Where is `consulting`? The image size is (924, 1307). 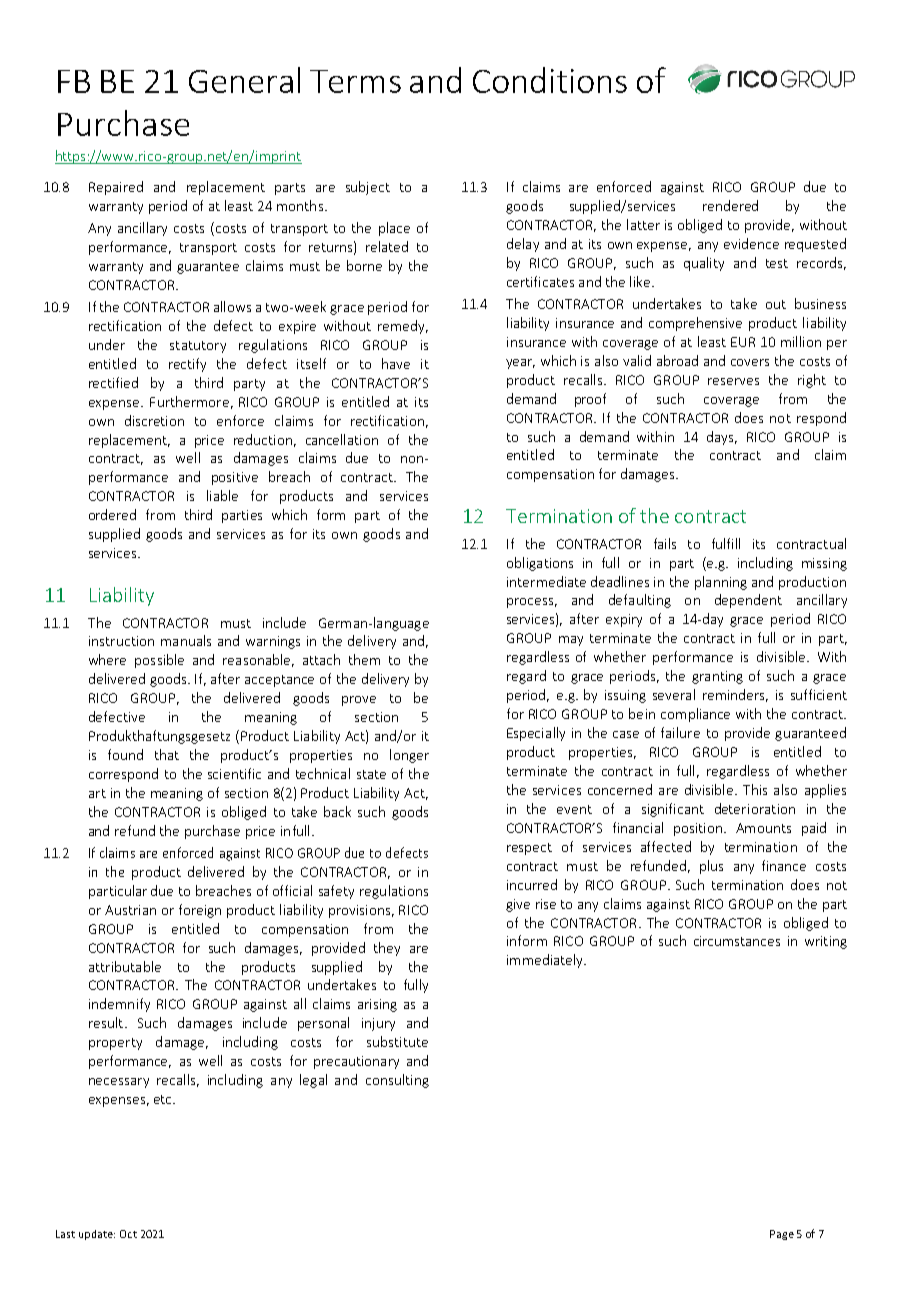 consulting is located at coordinates (397, 1081).
